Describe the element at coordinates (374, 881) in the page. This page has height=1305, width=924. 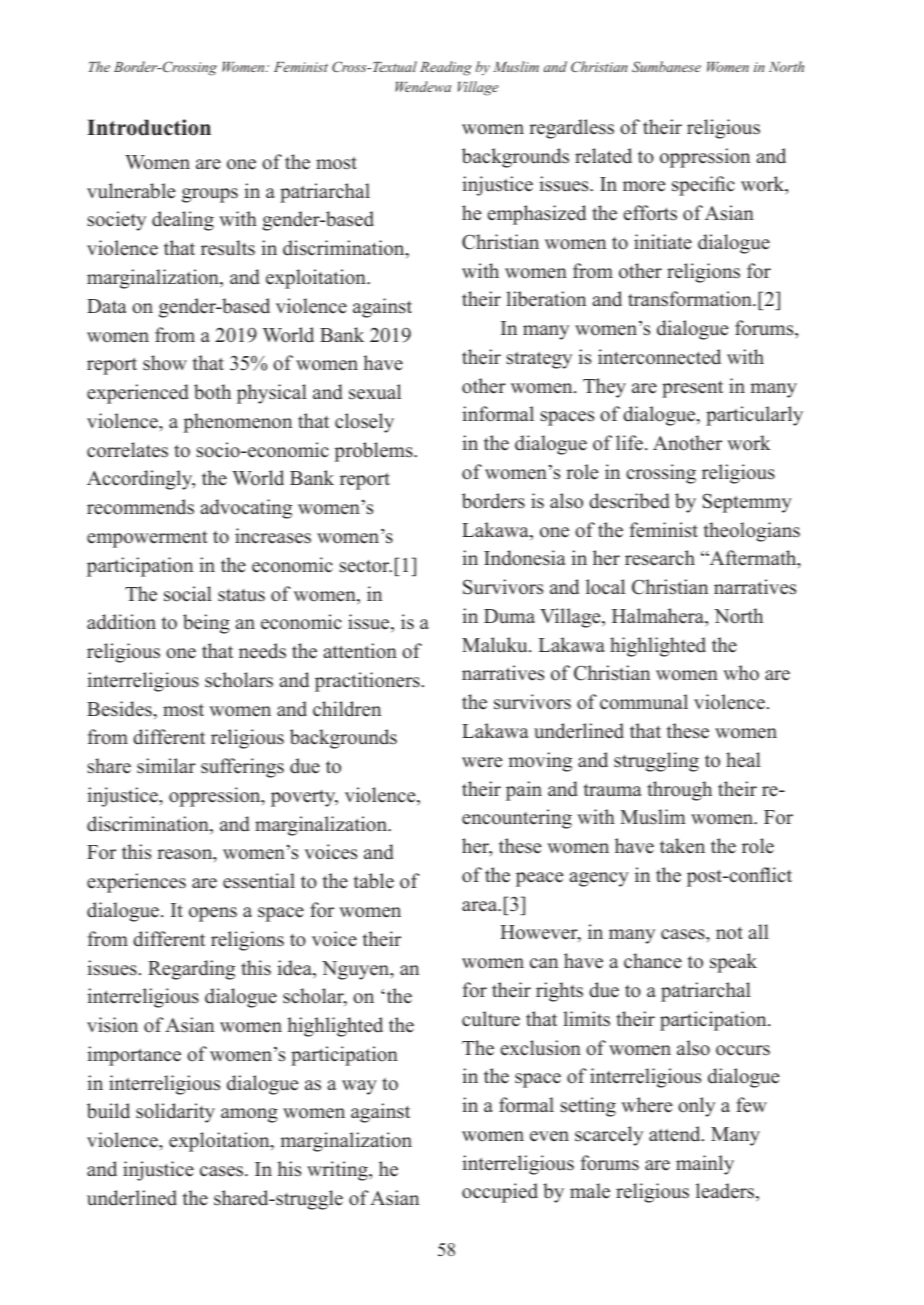
I see `table` at that location.
